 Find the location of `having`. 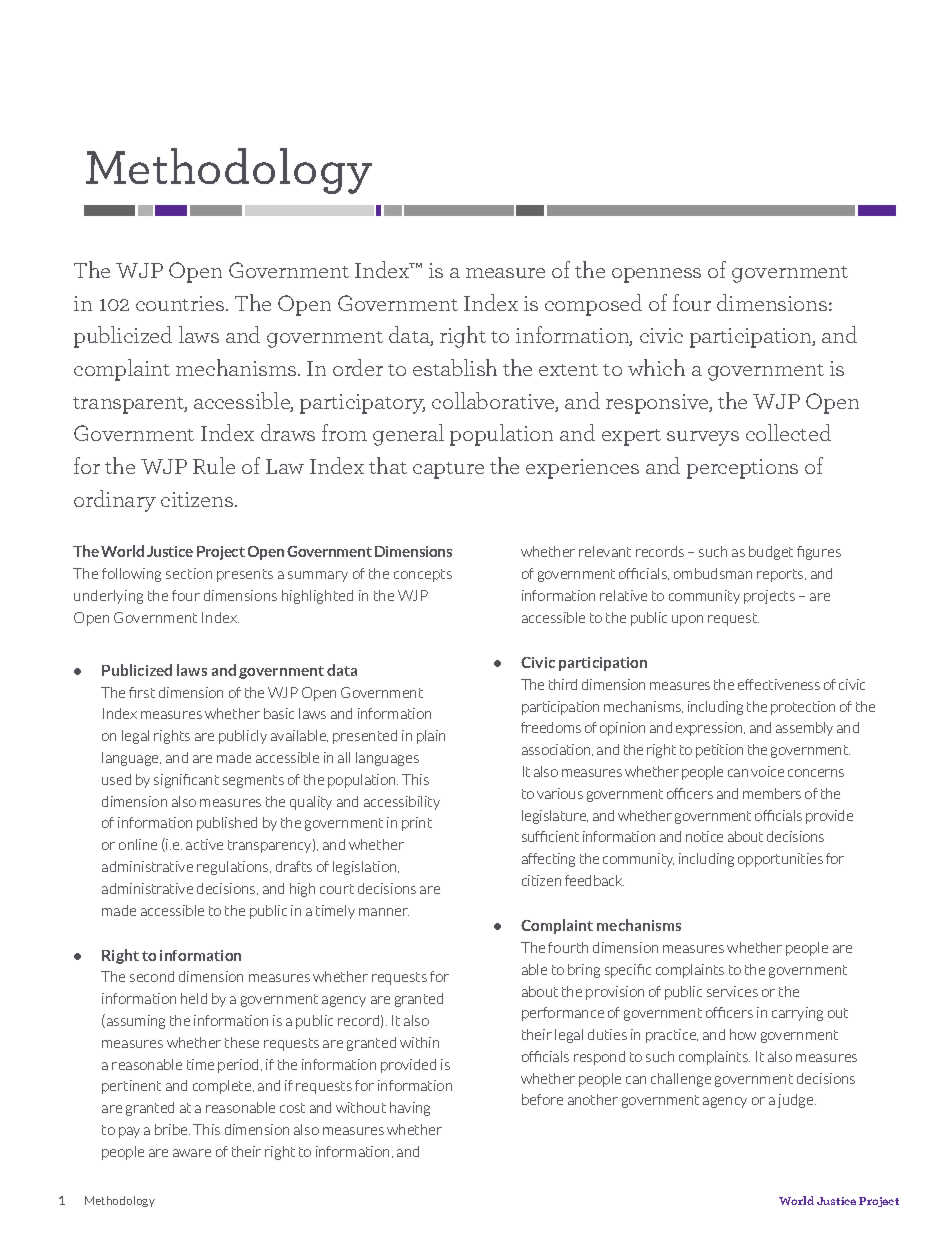

having is located at coordinates (410, 1109).
